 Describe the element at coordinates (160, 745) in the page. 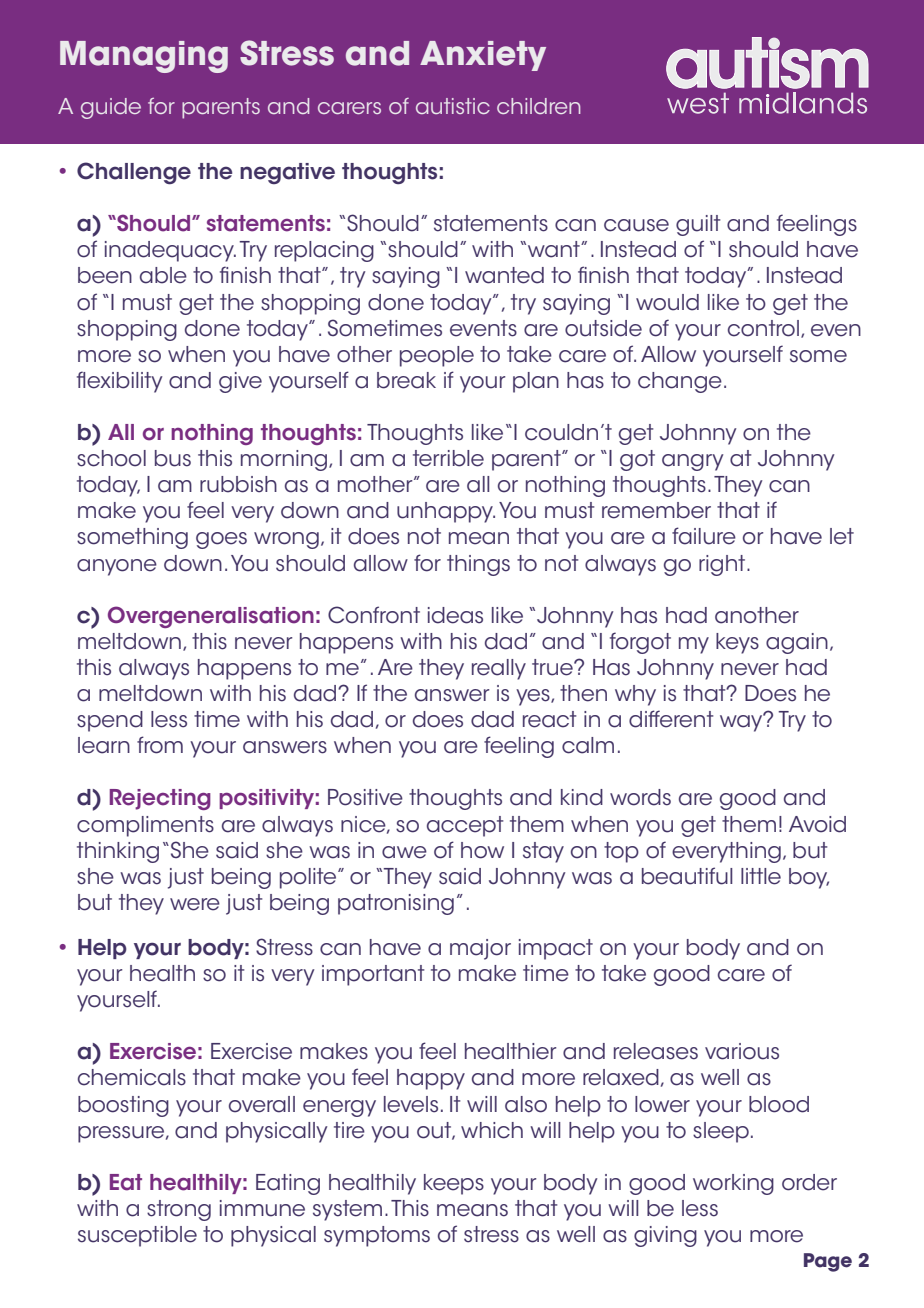

I see `from` at that location.
